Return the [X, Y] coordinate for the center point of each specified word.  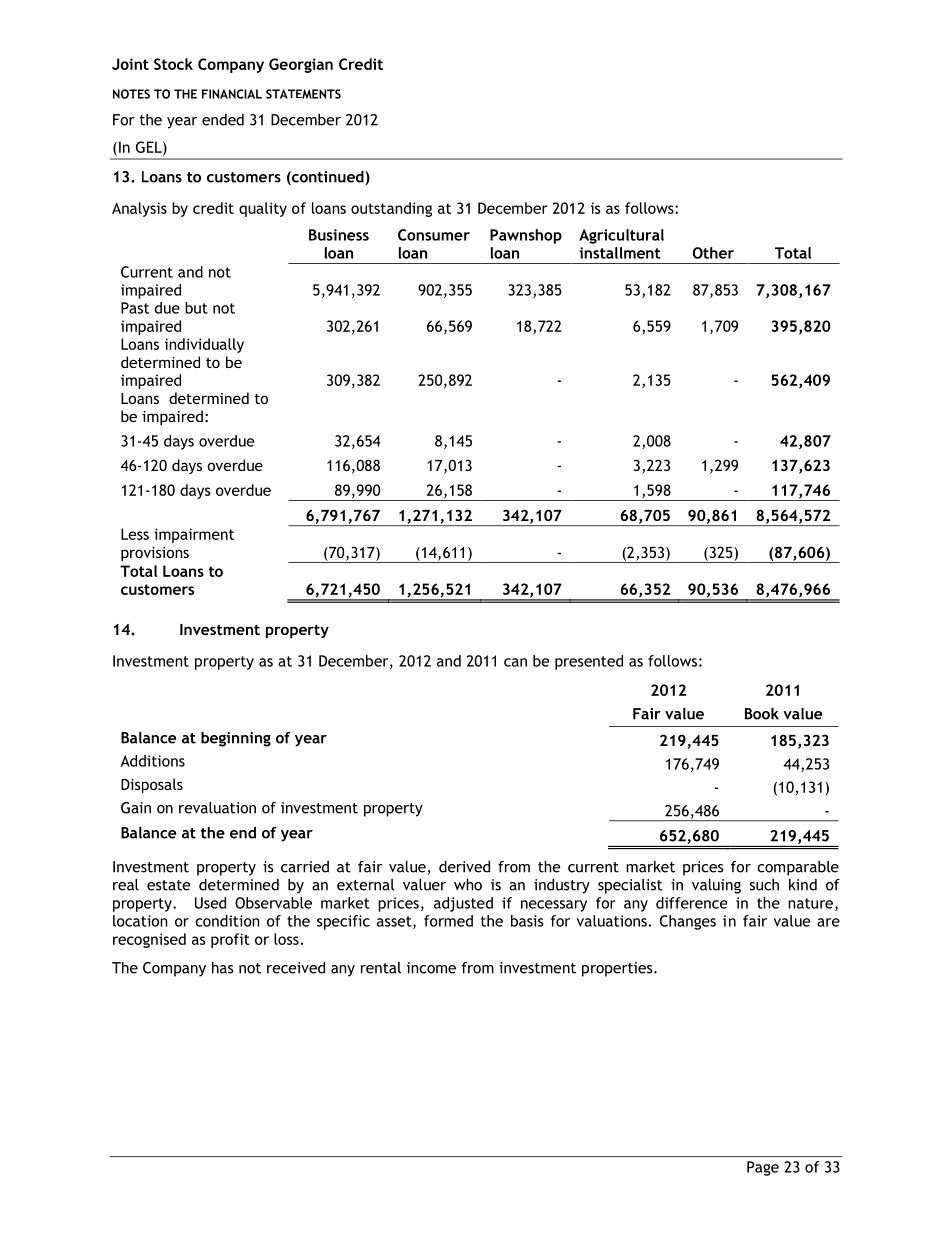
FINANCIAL [232, 94]
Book [762, 714]
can [515, 662]
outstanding [391, 209]
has [223, 968]
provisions [155, 554]
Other [713, 253]
